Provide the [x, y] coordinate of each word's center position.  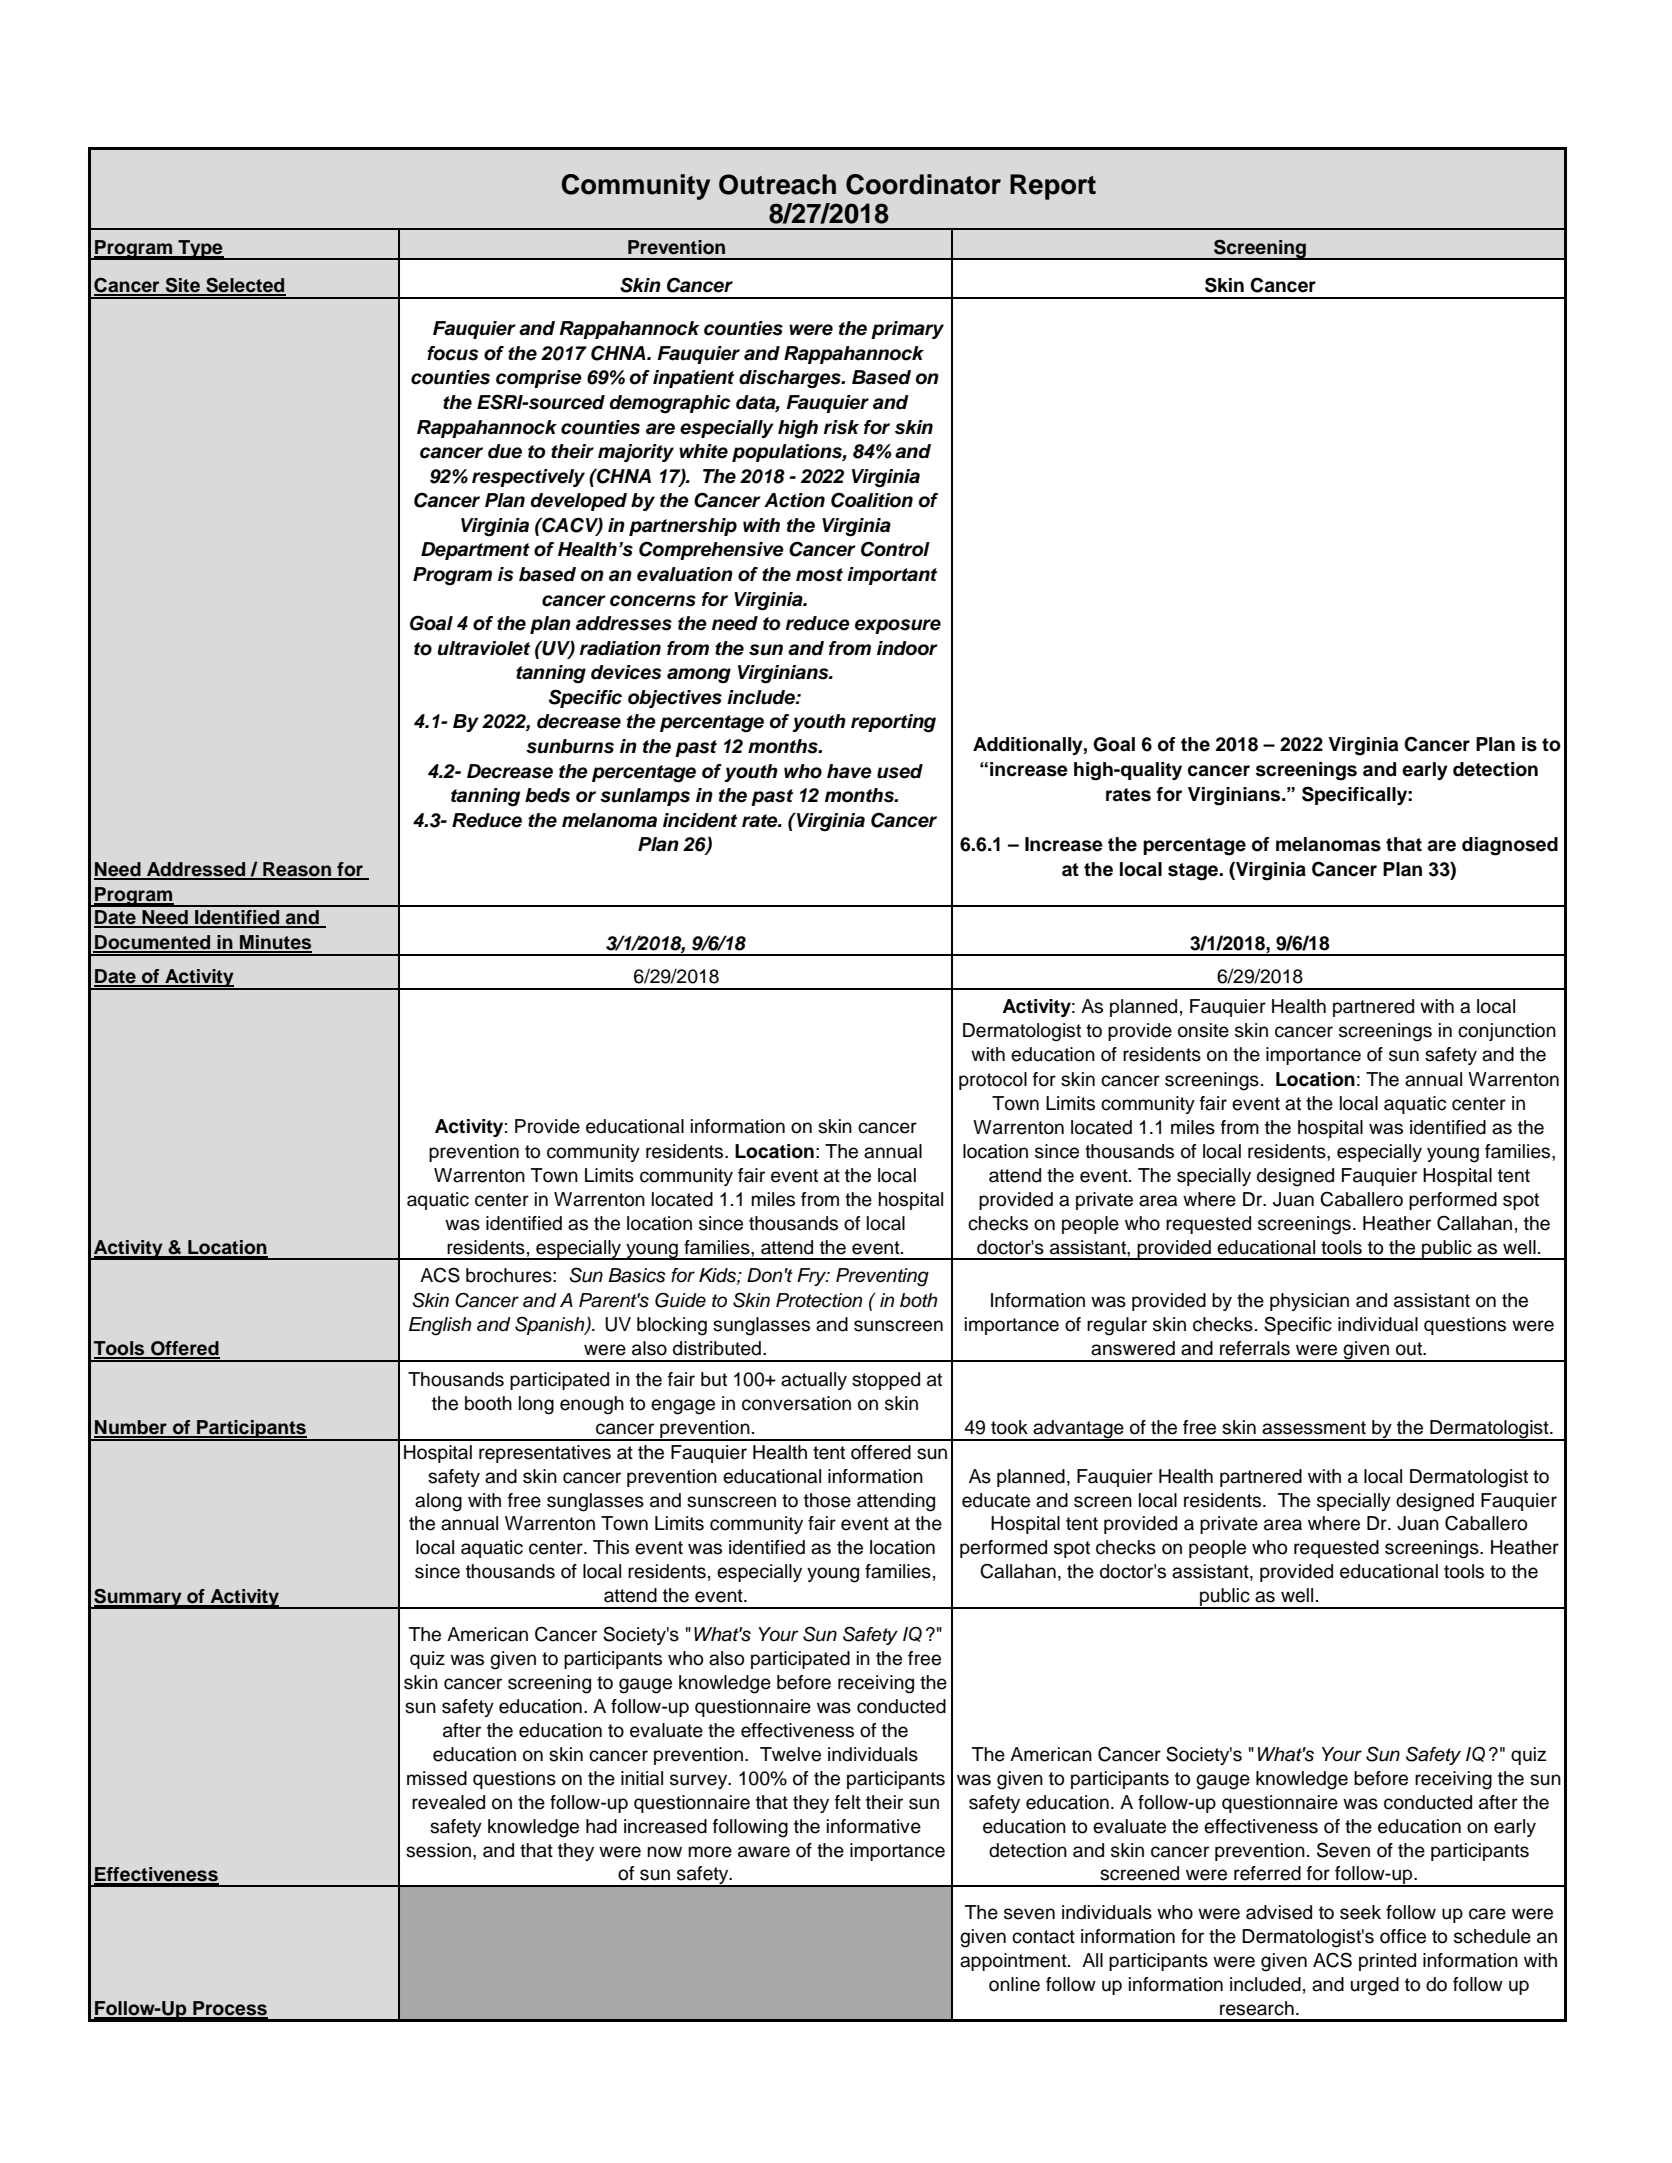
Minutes [275, 943]
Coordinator [923, 184]
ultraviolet [483, 648]
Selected [245, 286]
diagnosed [1510, 846]
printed [1387, 1962]
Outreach [777, 184]
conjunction [1507, 1032]
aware [764, 1852]
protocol [993, 1081]
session [438, 1850]
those [827, 1500]
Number [131, 1428]
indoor [907, 648]
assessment [1314, 1428]
